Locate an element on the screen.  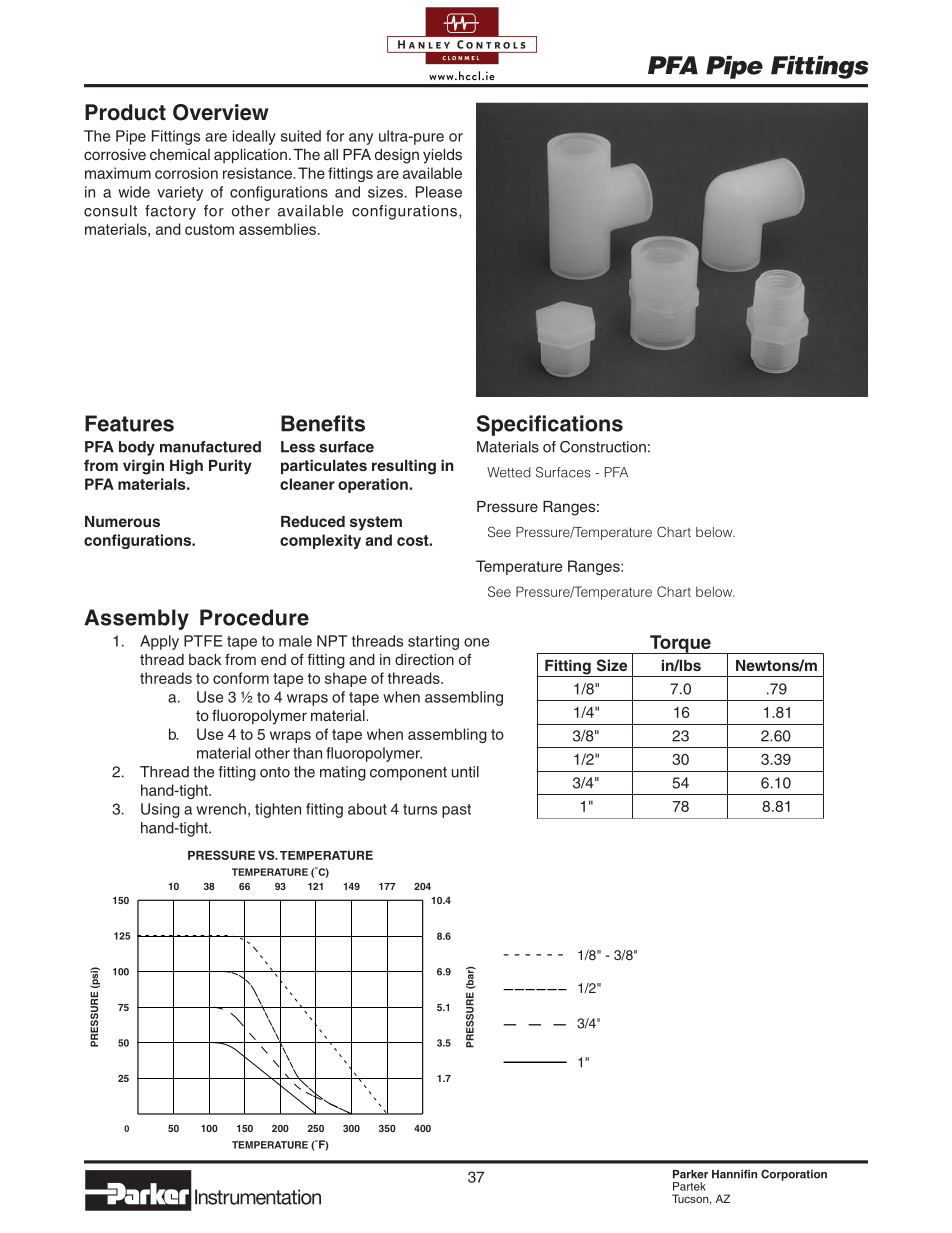
Using is located at coordinates (160, 810).
